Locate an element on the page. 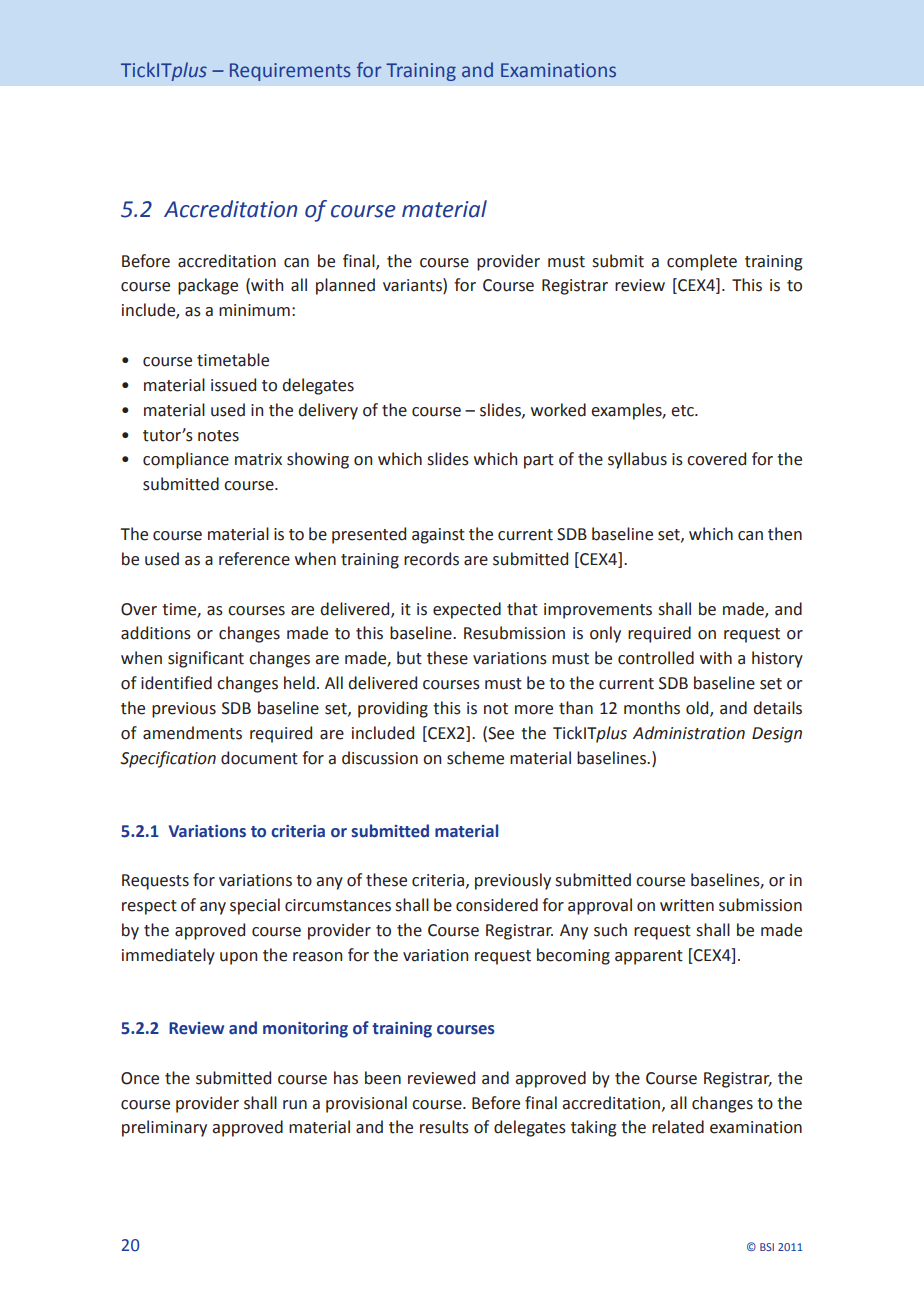  worked is located at coordinates (558, 410).
